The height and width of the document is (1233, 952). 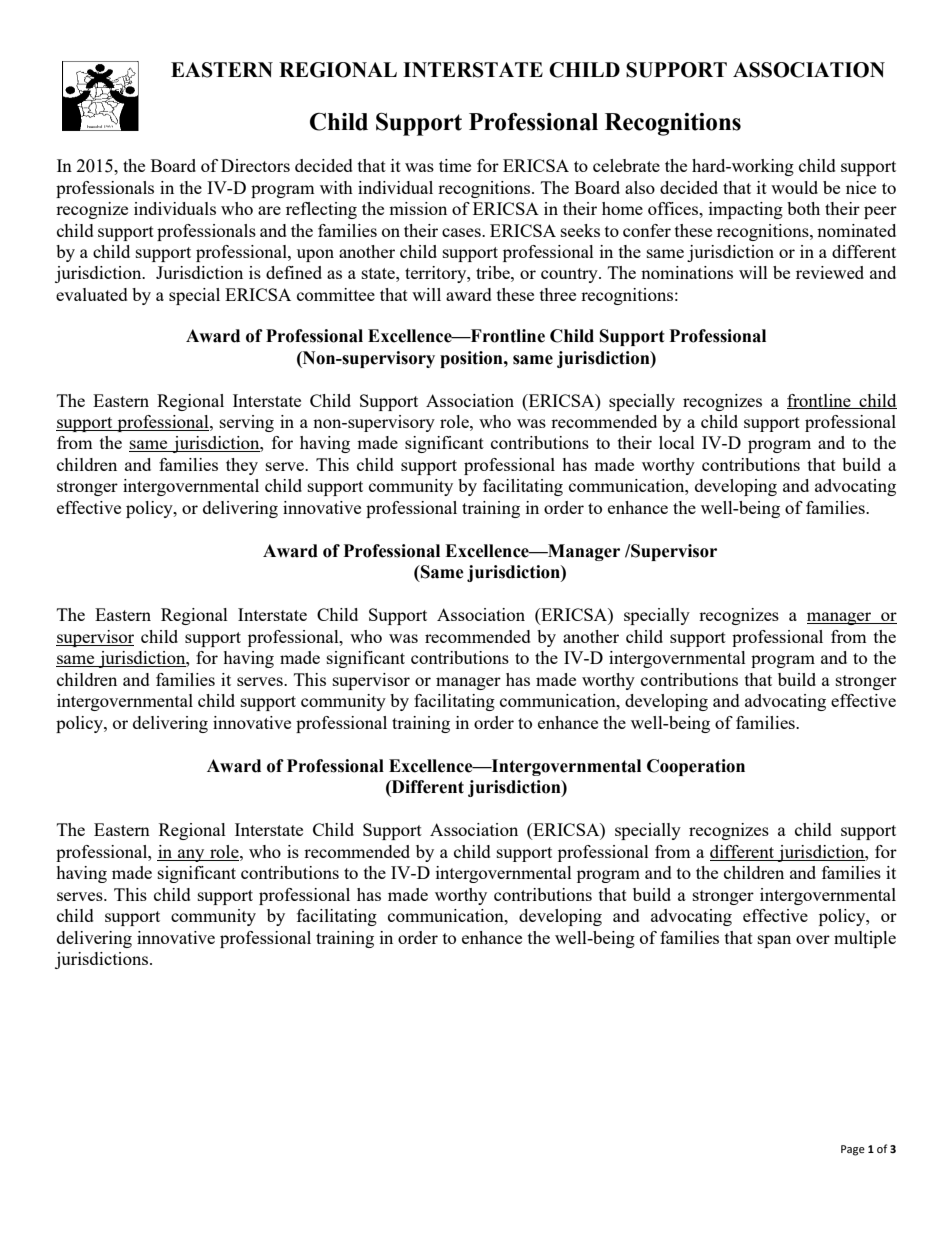 What do you see at coordinates (865, 939) in the document?
I see `multiple` at bounding box center [865, 939].
